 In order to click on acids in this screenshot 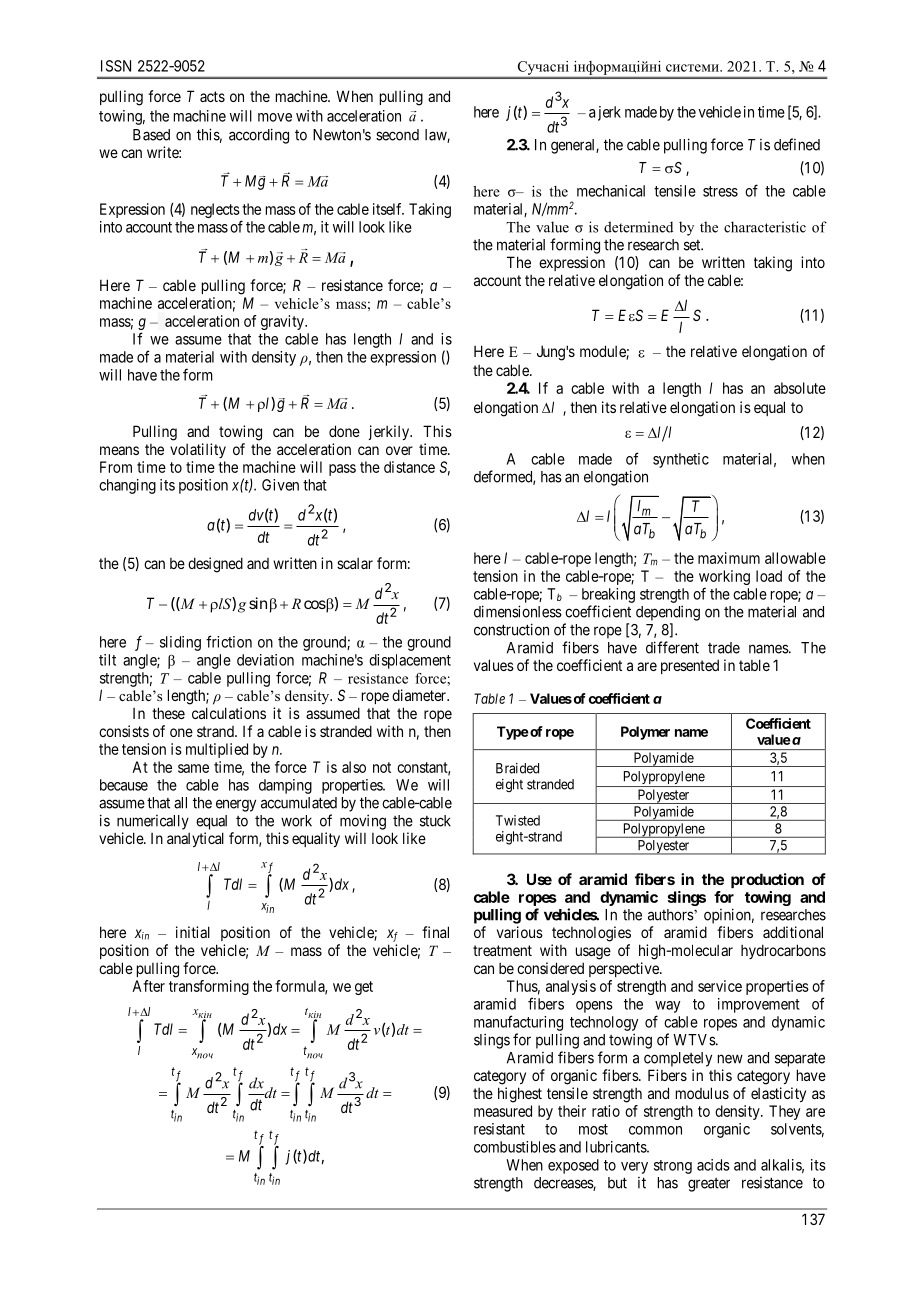, I will do `click(713, 1165)`.
